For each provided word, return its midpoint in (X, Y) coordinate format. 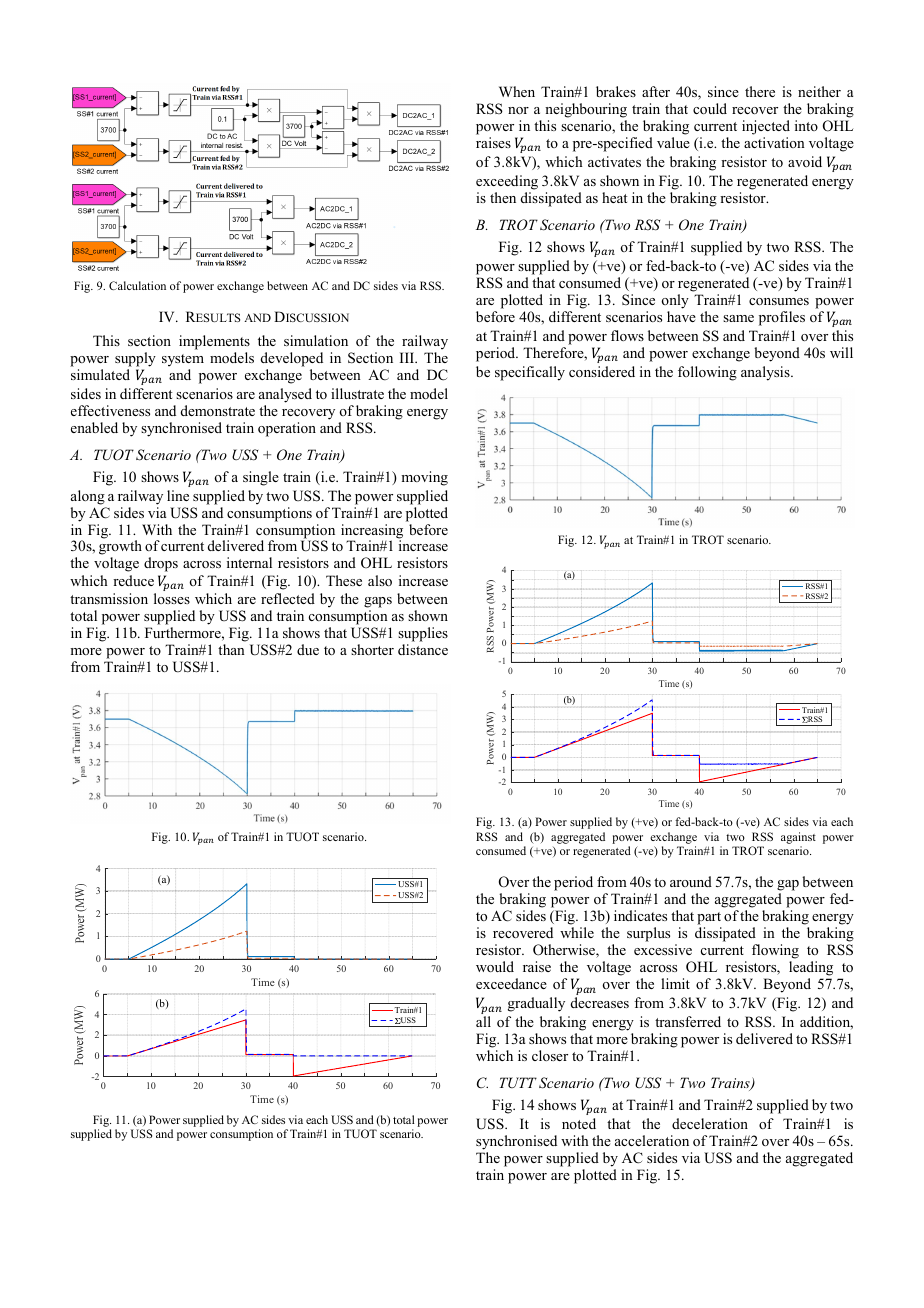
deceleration (710, 1123)
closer (550, 1055)
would (495, 966)
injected (766, 127)
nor (518, 110)
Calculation (137, 285)
